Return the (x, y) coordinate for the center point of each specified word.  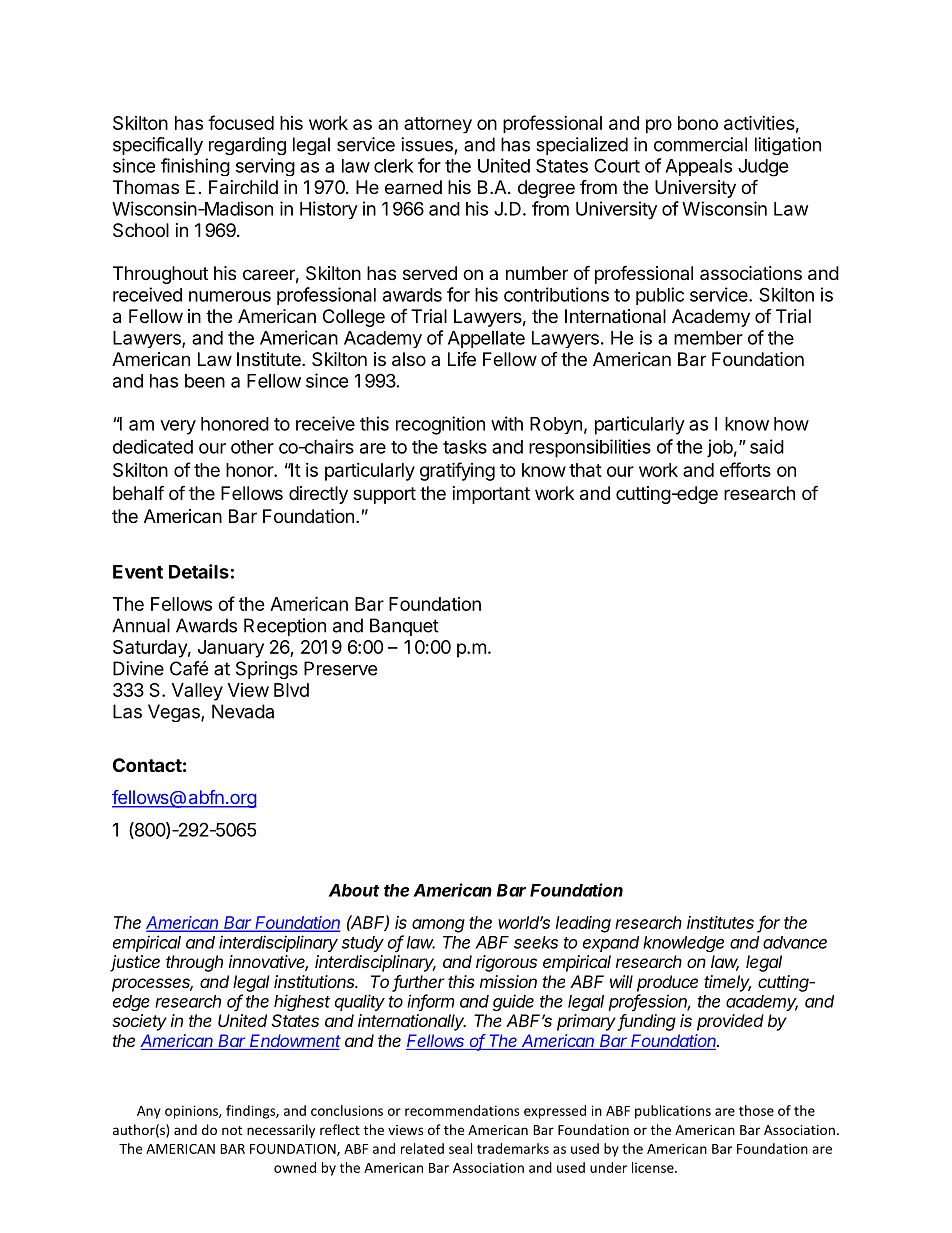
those (756, 1110)
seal (460, 1148)
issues (427, 144)
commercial (700, 144)
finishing (195, 167)
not (232, 1130)
